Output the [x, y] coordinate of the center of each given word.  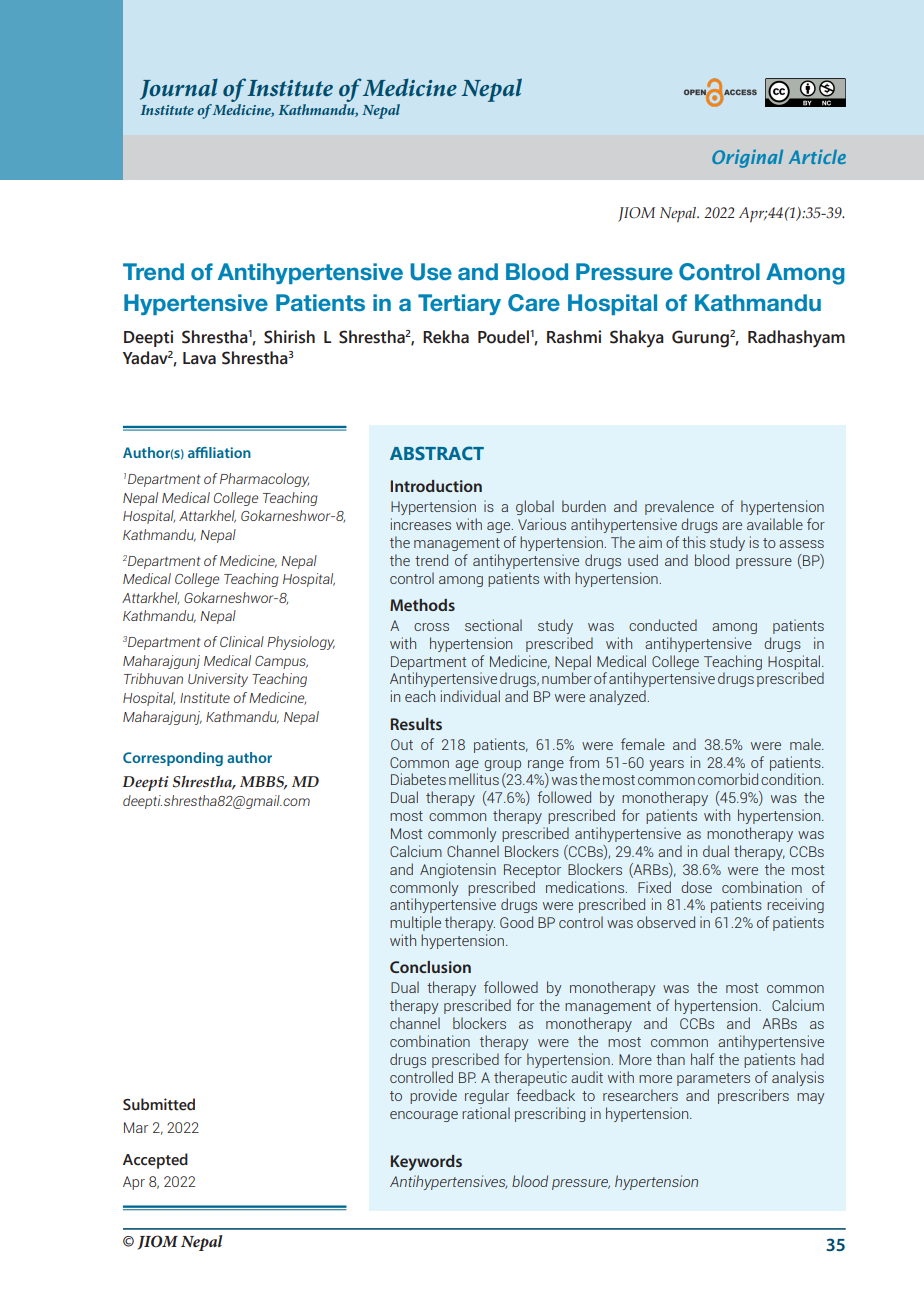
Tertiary [459, 304]
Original [747, 159]
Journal [179, 89]
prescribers [753, 1096]
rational [486, 1113]
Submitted [159, 1104]
